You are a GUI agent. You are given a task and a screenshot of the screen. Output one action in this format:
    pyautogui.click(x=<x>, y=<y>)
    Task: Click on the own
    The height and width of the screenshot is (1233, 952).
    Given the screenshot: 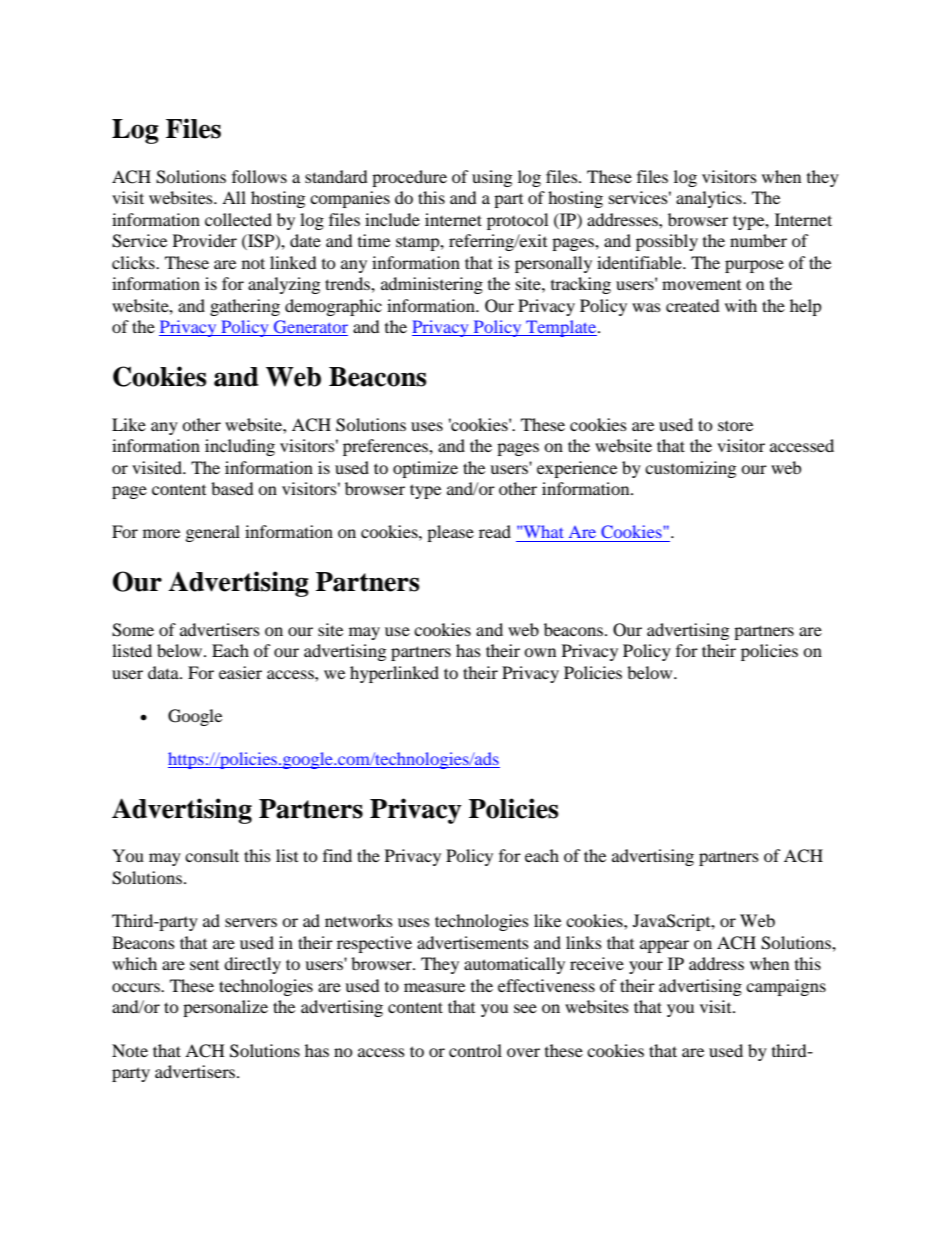 What is the action you would take?
    pyautogui.click(x=540, y=652)
